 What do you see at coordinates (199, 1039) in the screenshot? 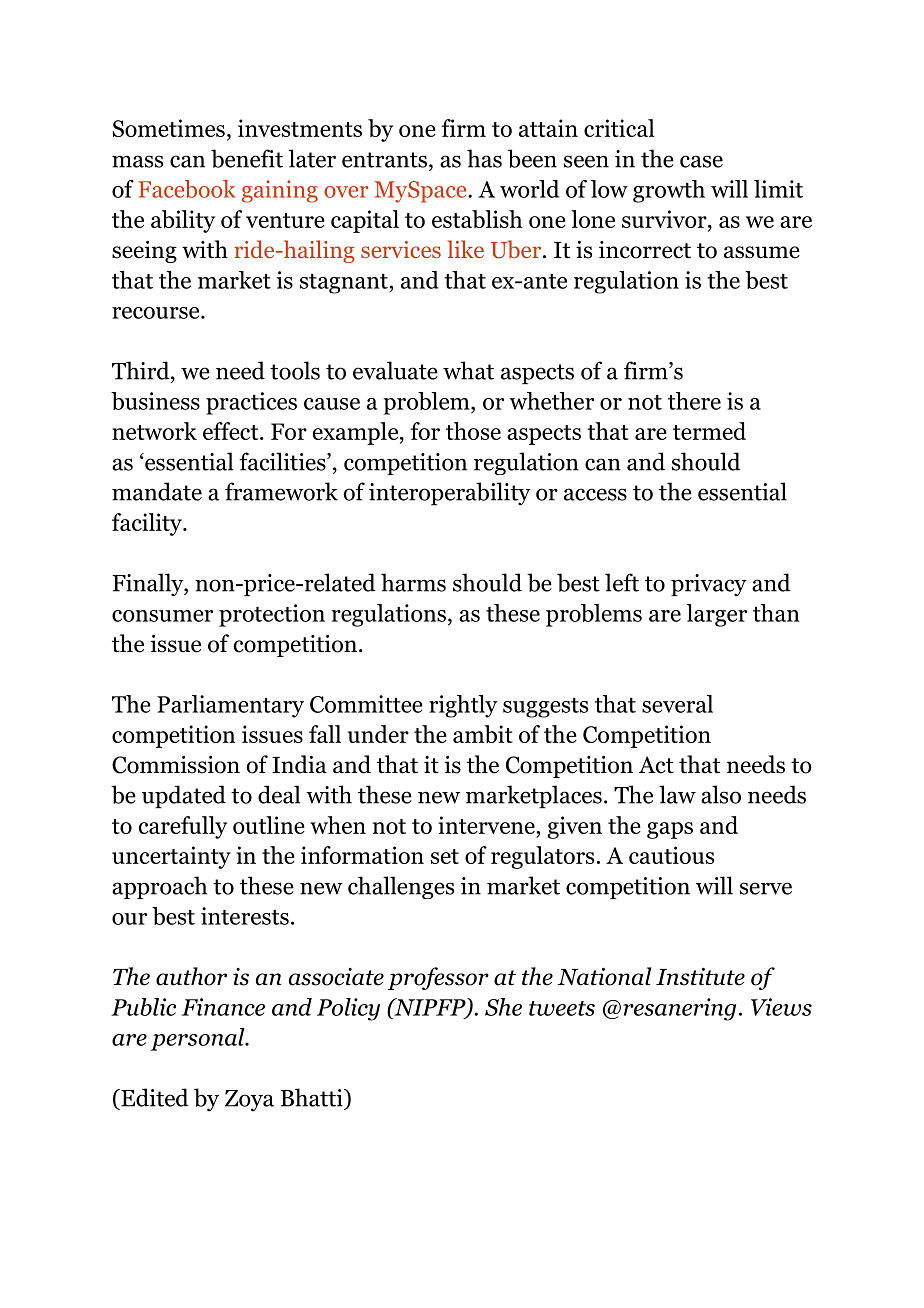
I see `personal` at bounding box center [199, 1039].
